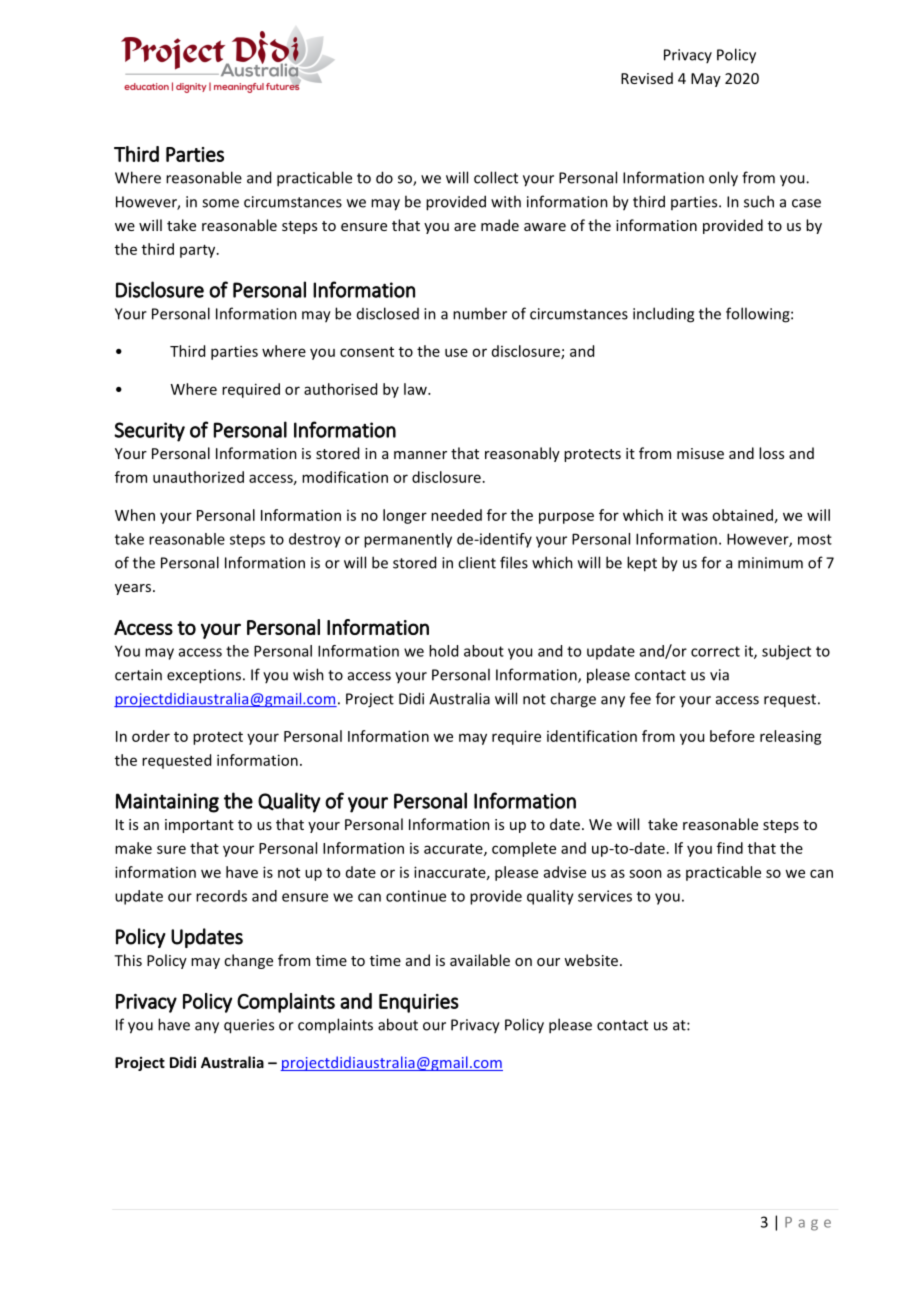 The height and width of the screenshot is (1308, 924). I want to click on Revised, so click(647, 78).
